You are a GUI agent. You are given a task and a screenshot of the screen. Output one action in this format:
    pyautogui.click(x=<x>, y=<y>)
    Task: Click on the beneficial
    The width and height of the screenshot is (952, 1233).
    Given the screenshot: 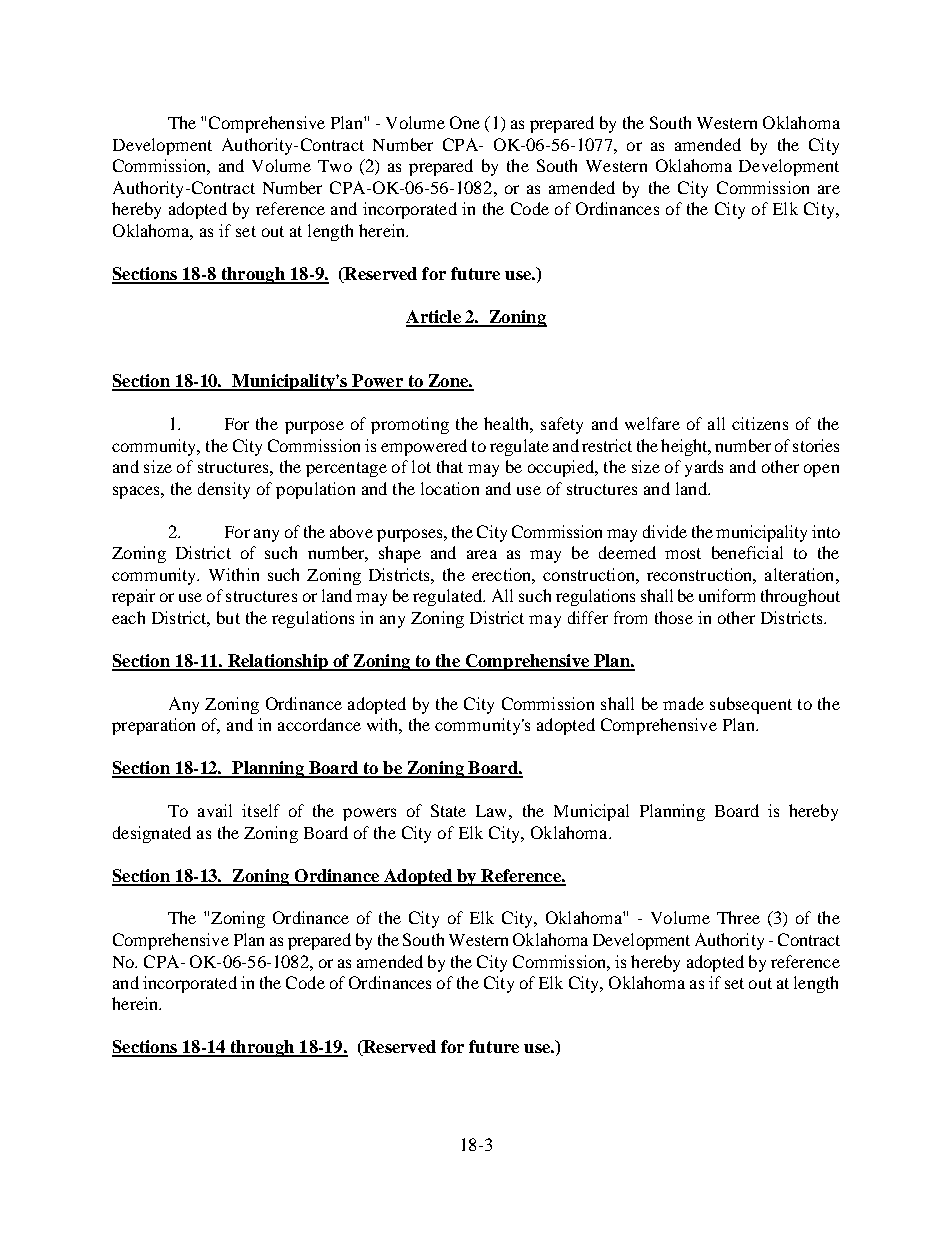 What is the action you would take?
    pyautogui.click(x=747, y=552)
